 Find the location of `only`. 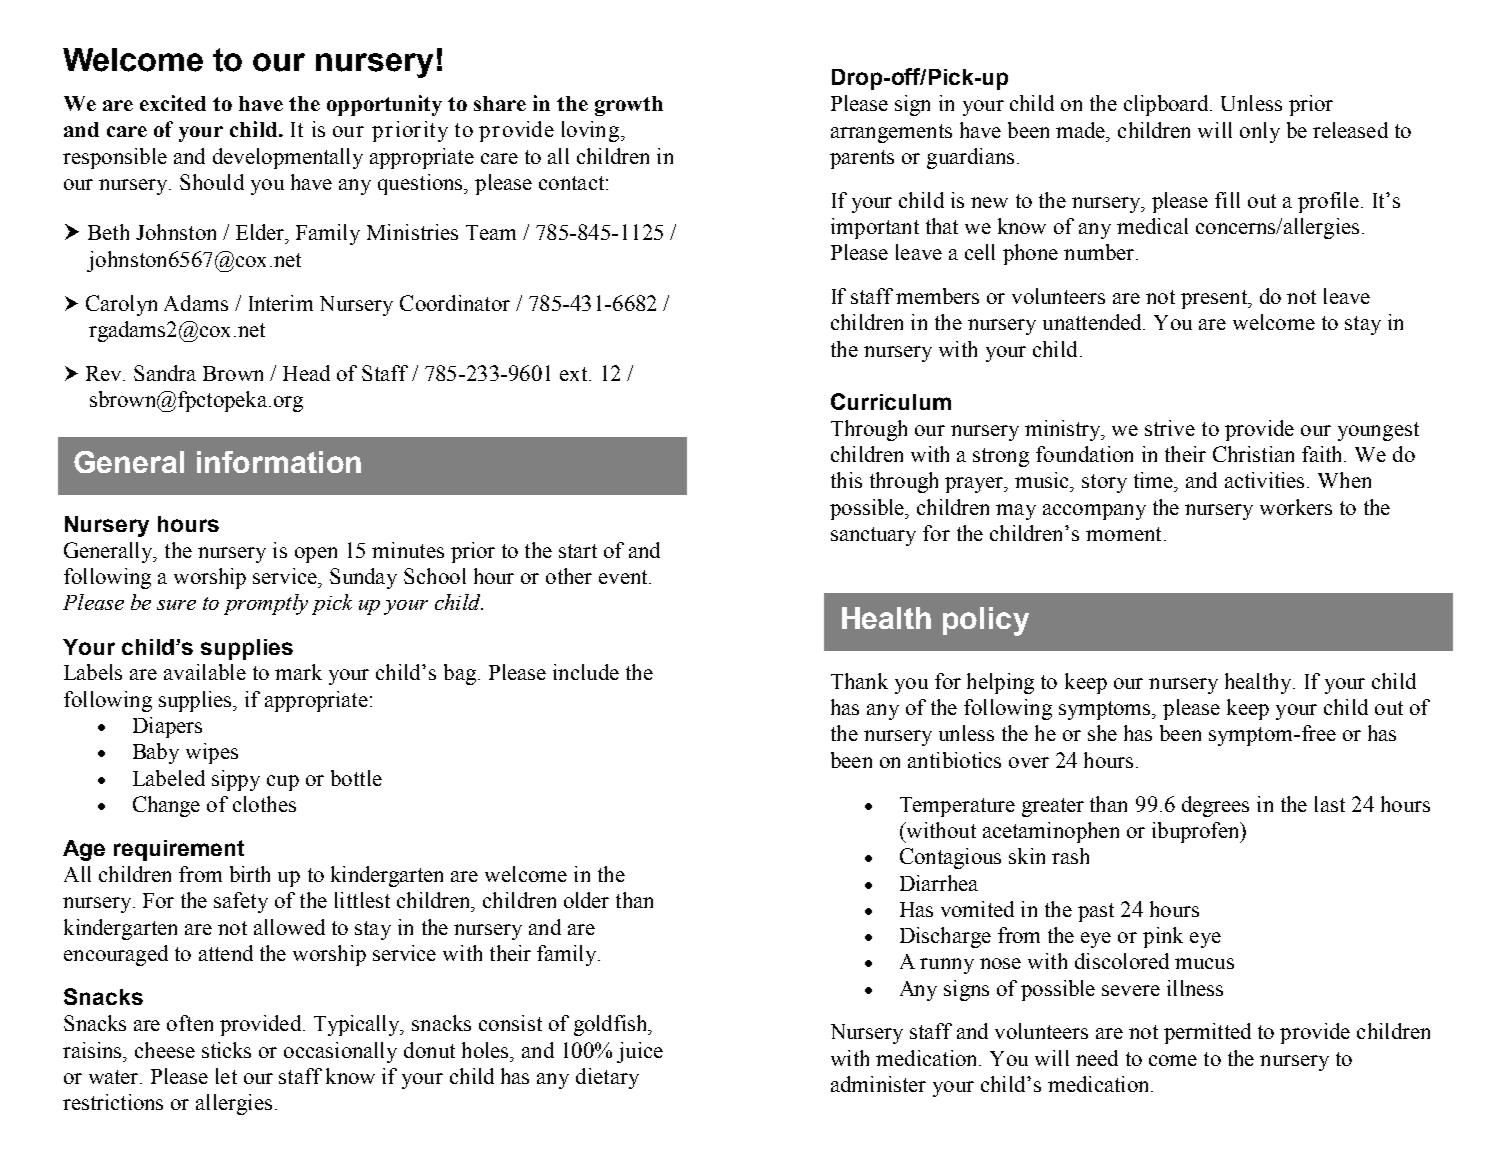

only is located at coordinates (1260, 132).
